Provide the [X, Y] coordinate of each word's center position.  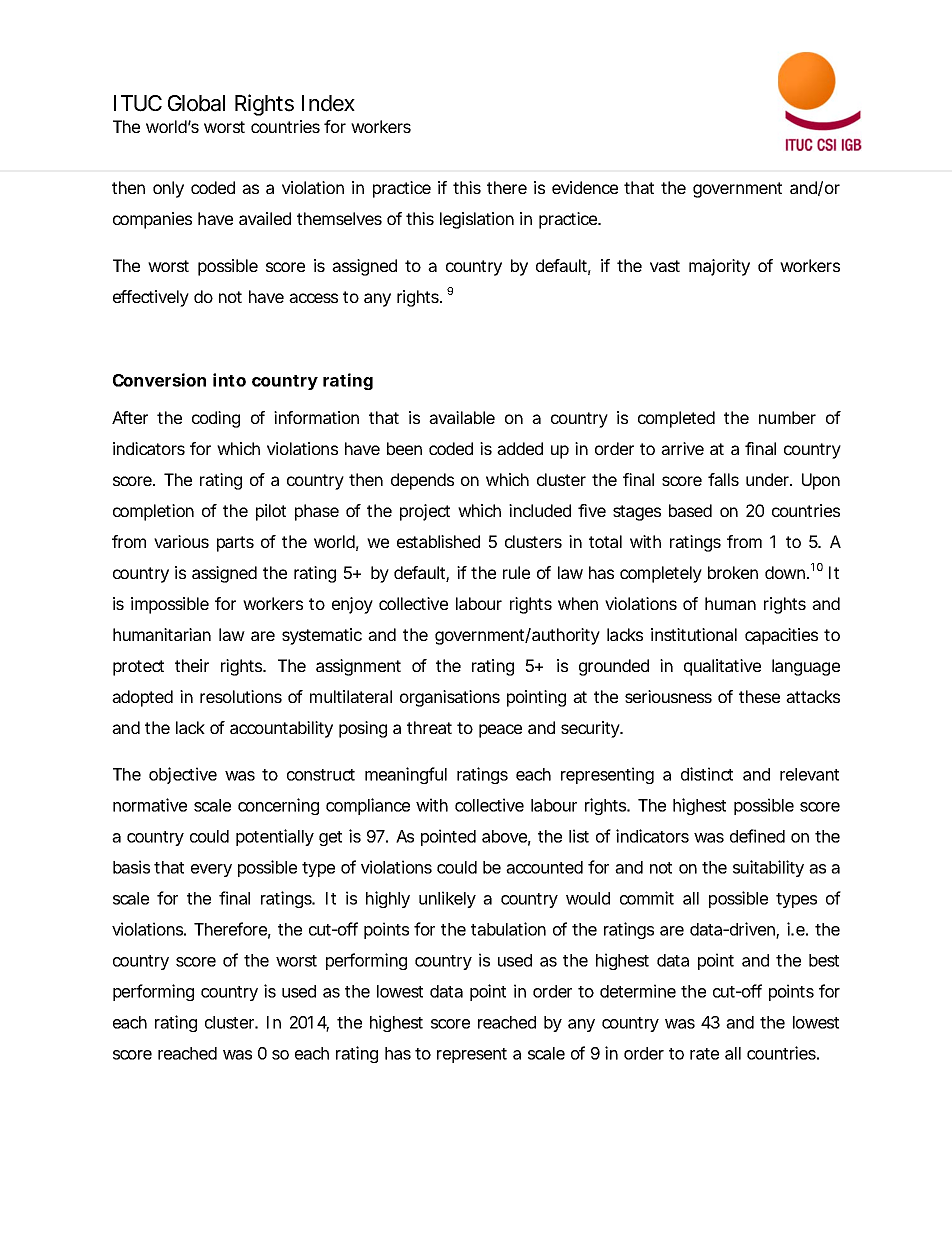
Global [196, 103]
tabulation [508, 929]
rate [704, 1054]
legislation [477, 220]
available [462, 417]
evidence [585, 187]
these [759, 696]
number [787, 417]
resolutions [241, 696]
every [211, 870]
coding [216, 419]
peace [500, 731]
